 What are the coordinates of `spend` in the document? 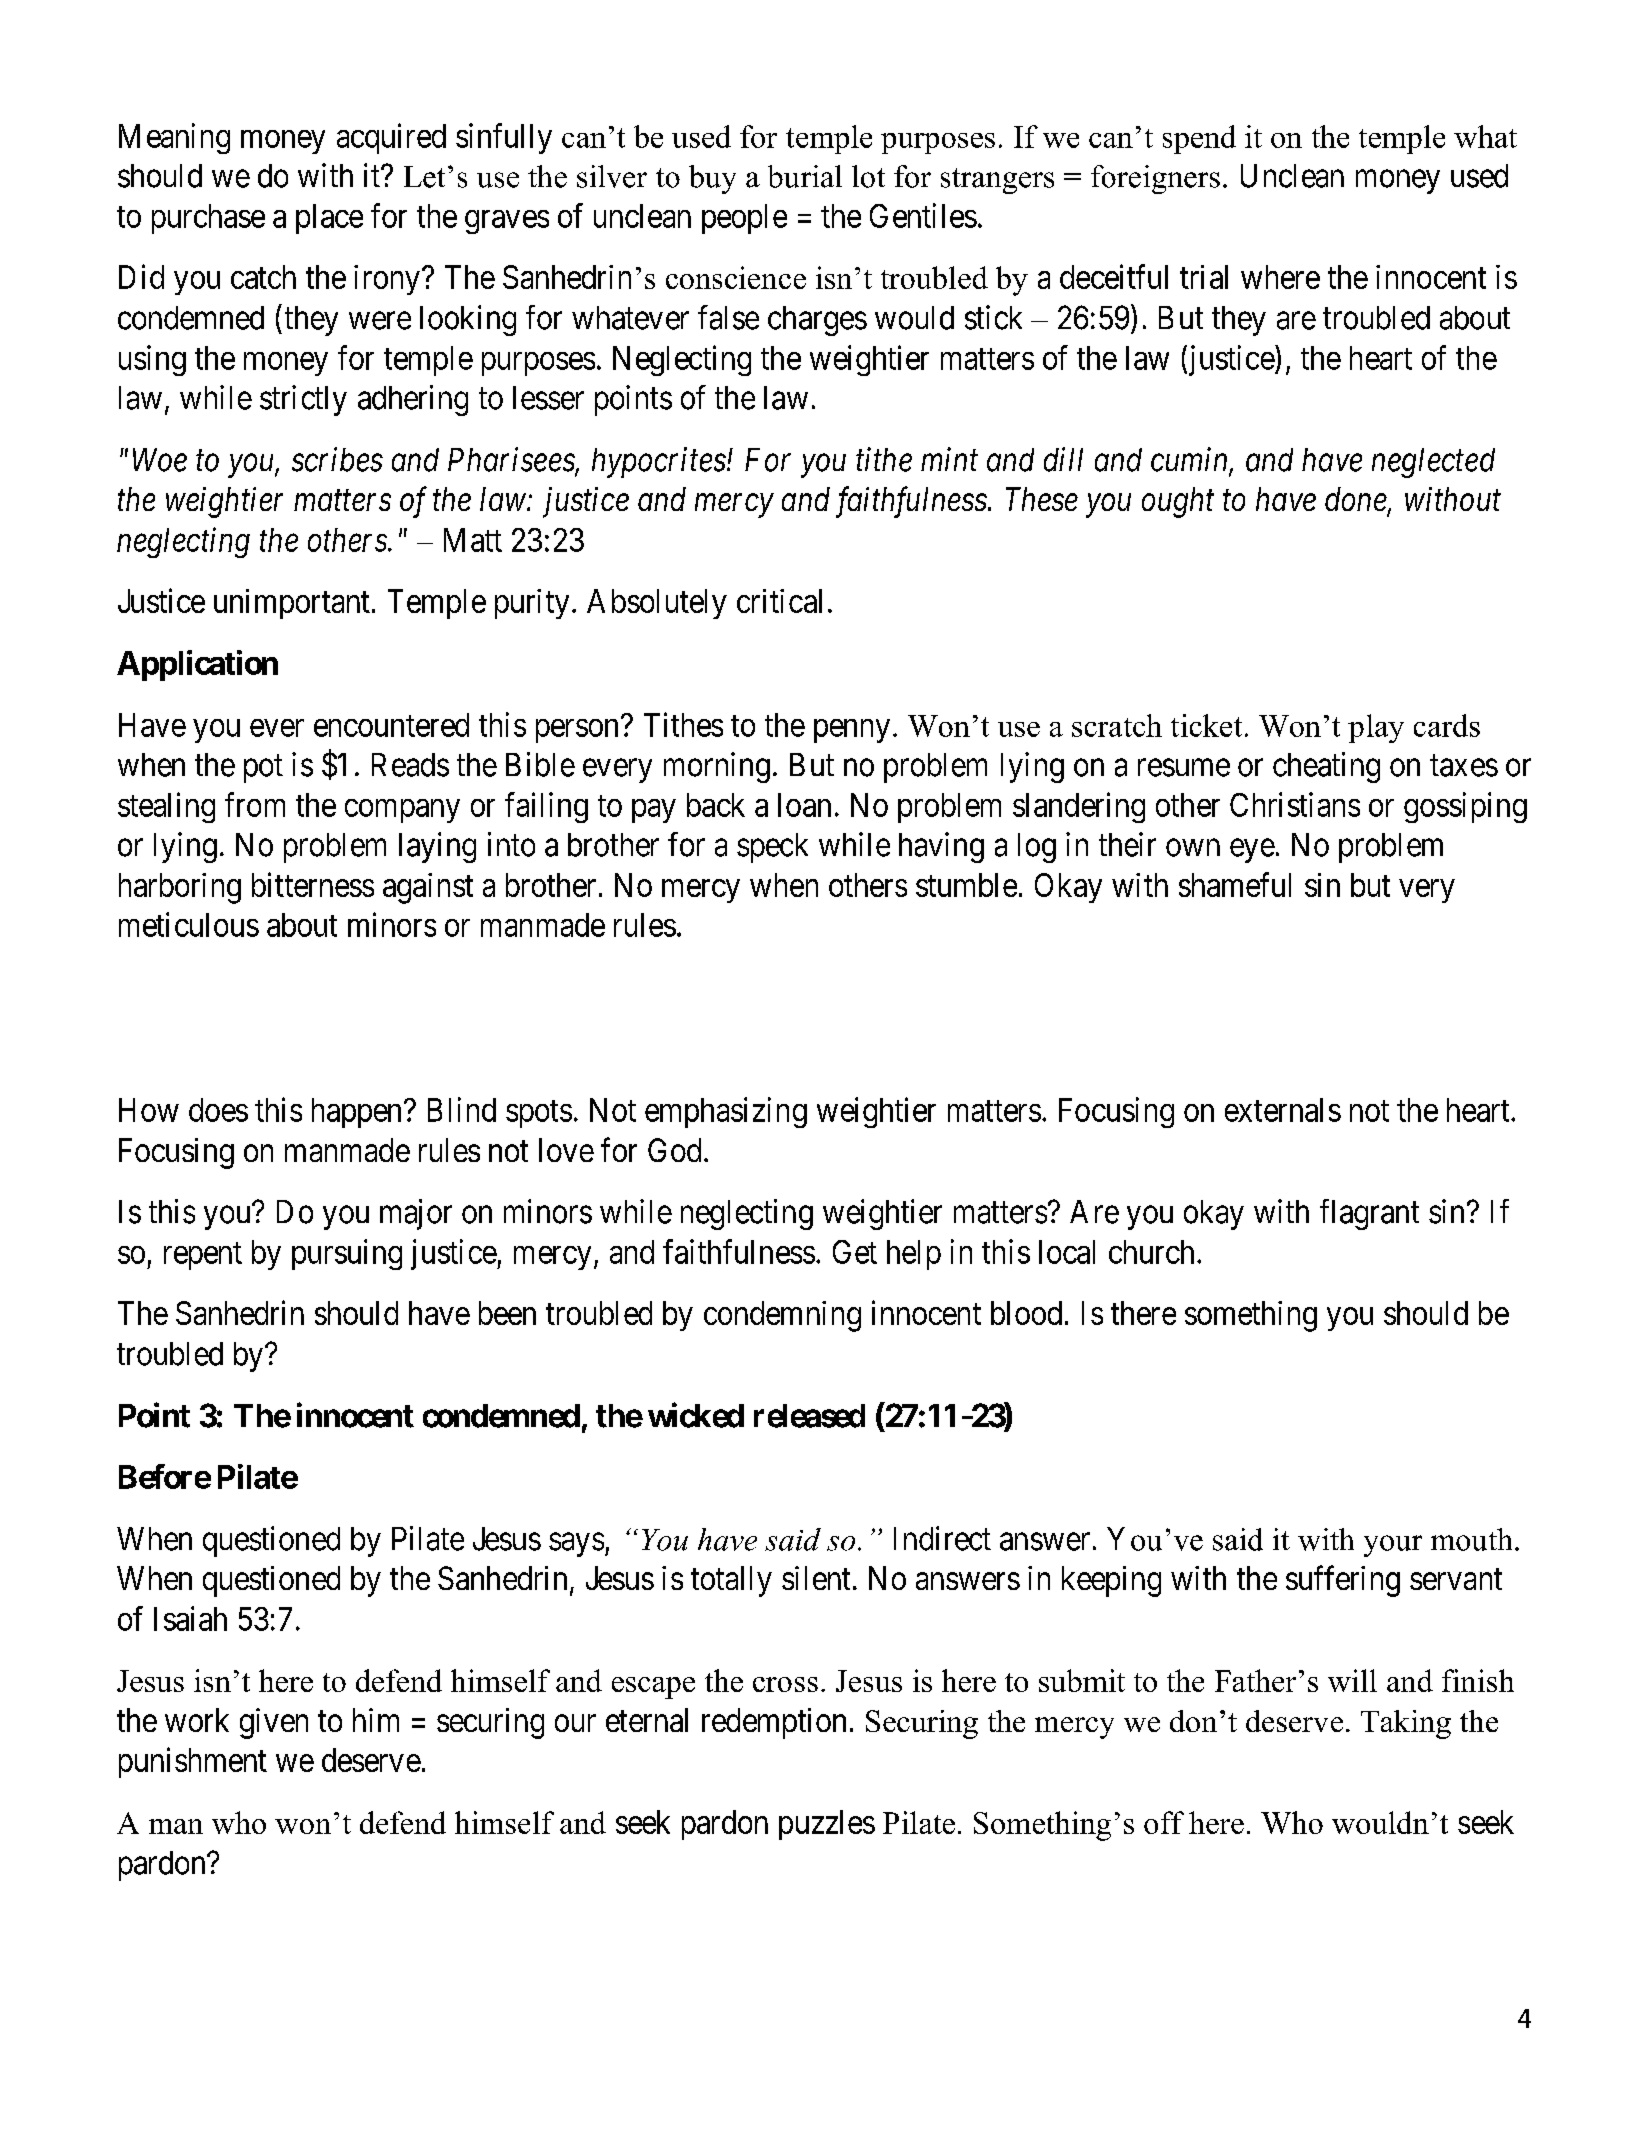 It's located at (1199, 139).
